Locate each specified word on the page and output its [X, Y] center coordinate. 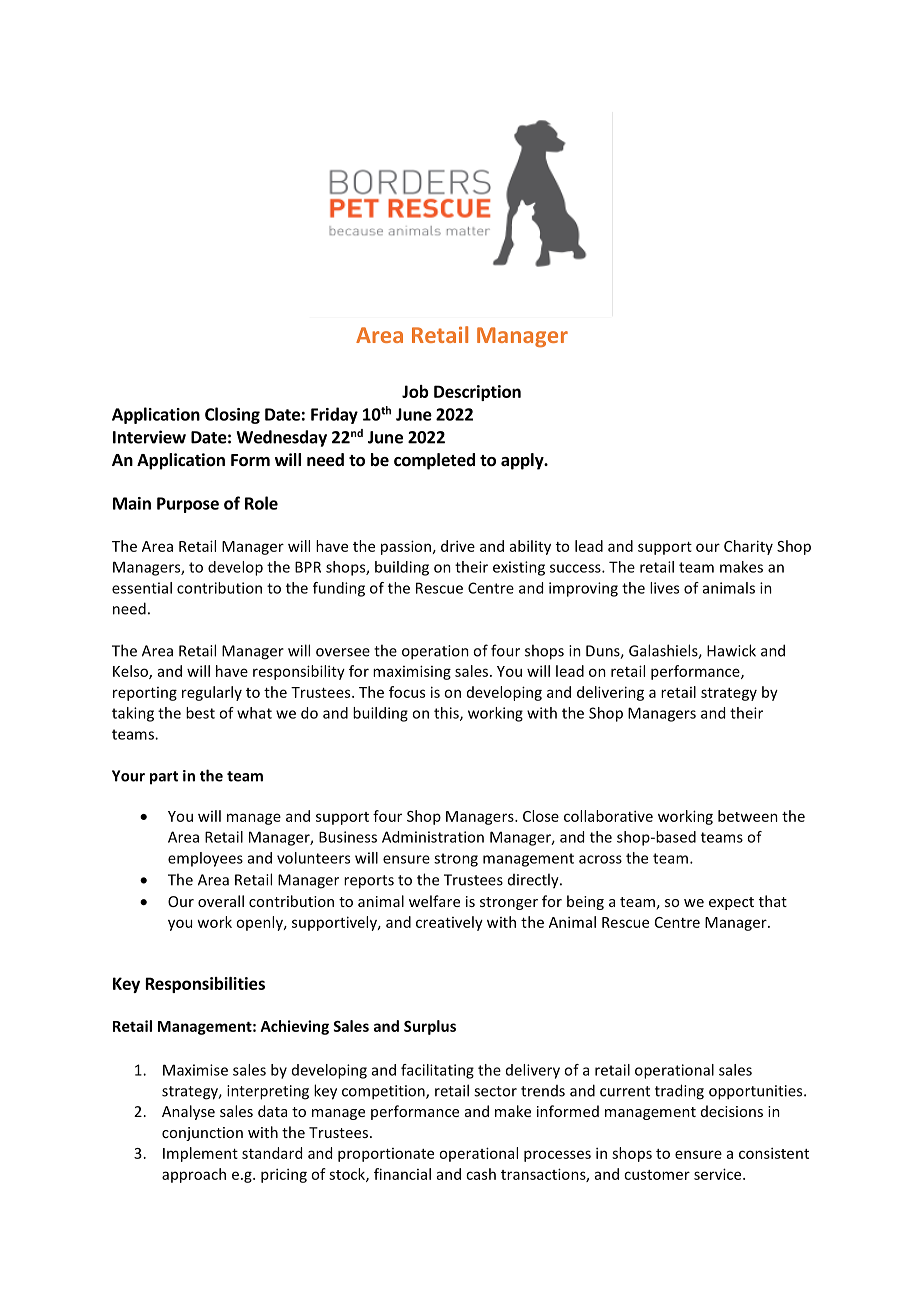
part [164, 778]
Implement [200, 1154]
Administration [433, 837]
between [748, 816]
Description [477, 393]
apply [523, 461]
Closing [232, 415]
